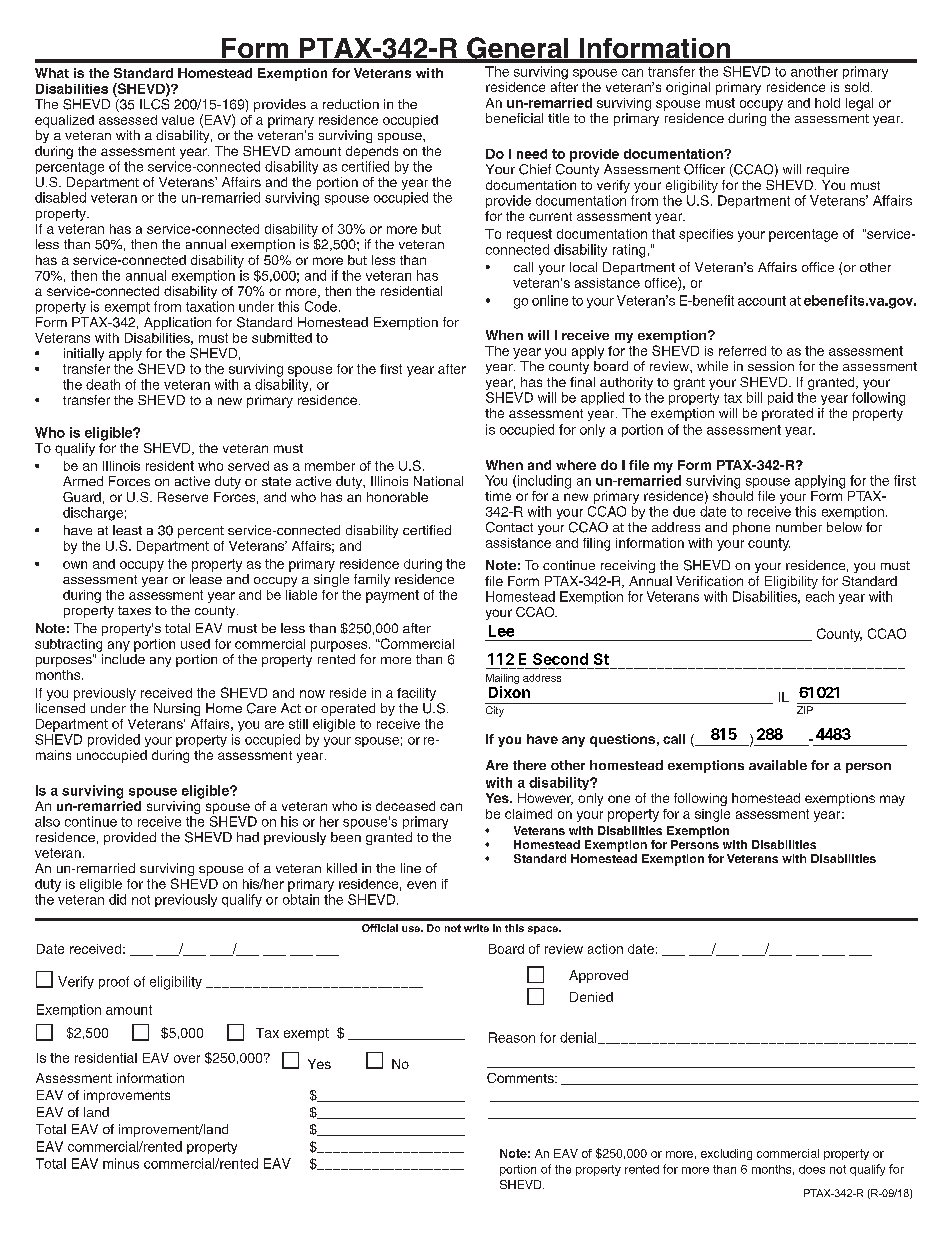  Describe the element at coordinates (528, 814) in the page. I see `claimed` at that location.
